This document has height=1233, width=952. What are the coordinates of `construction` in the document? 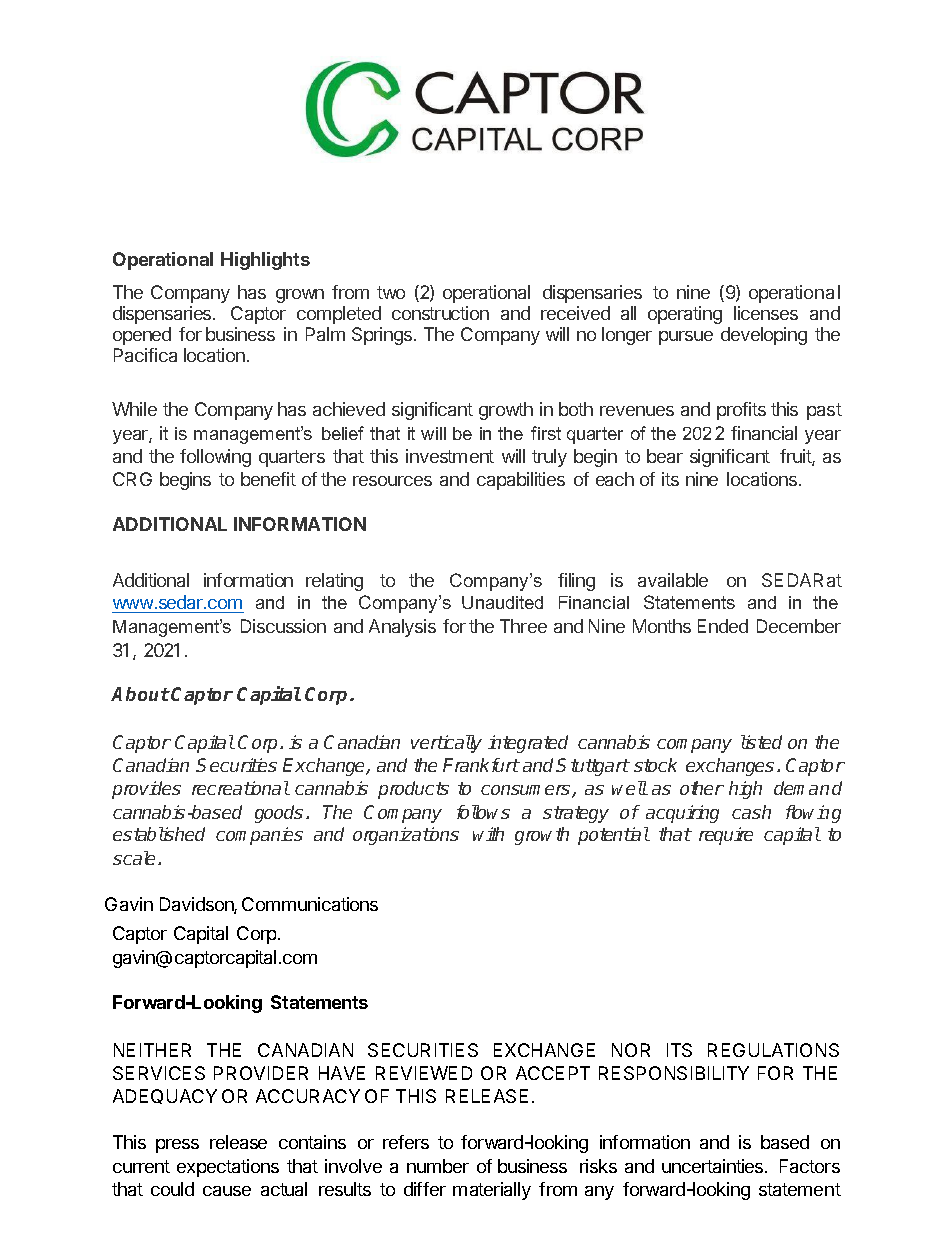 It's located at (440, 313).
